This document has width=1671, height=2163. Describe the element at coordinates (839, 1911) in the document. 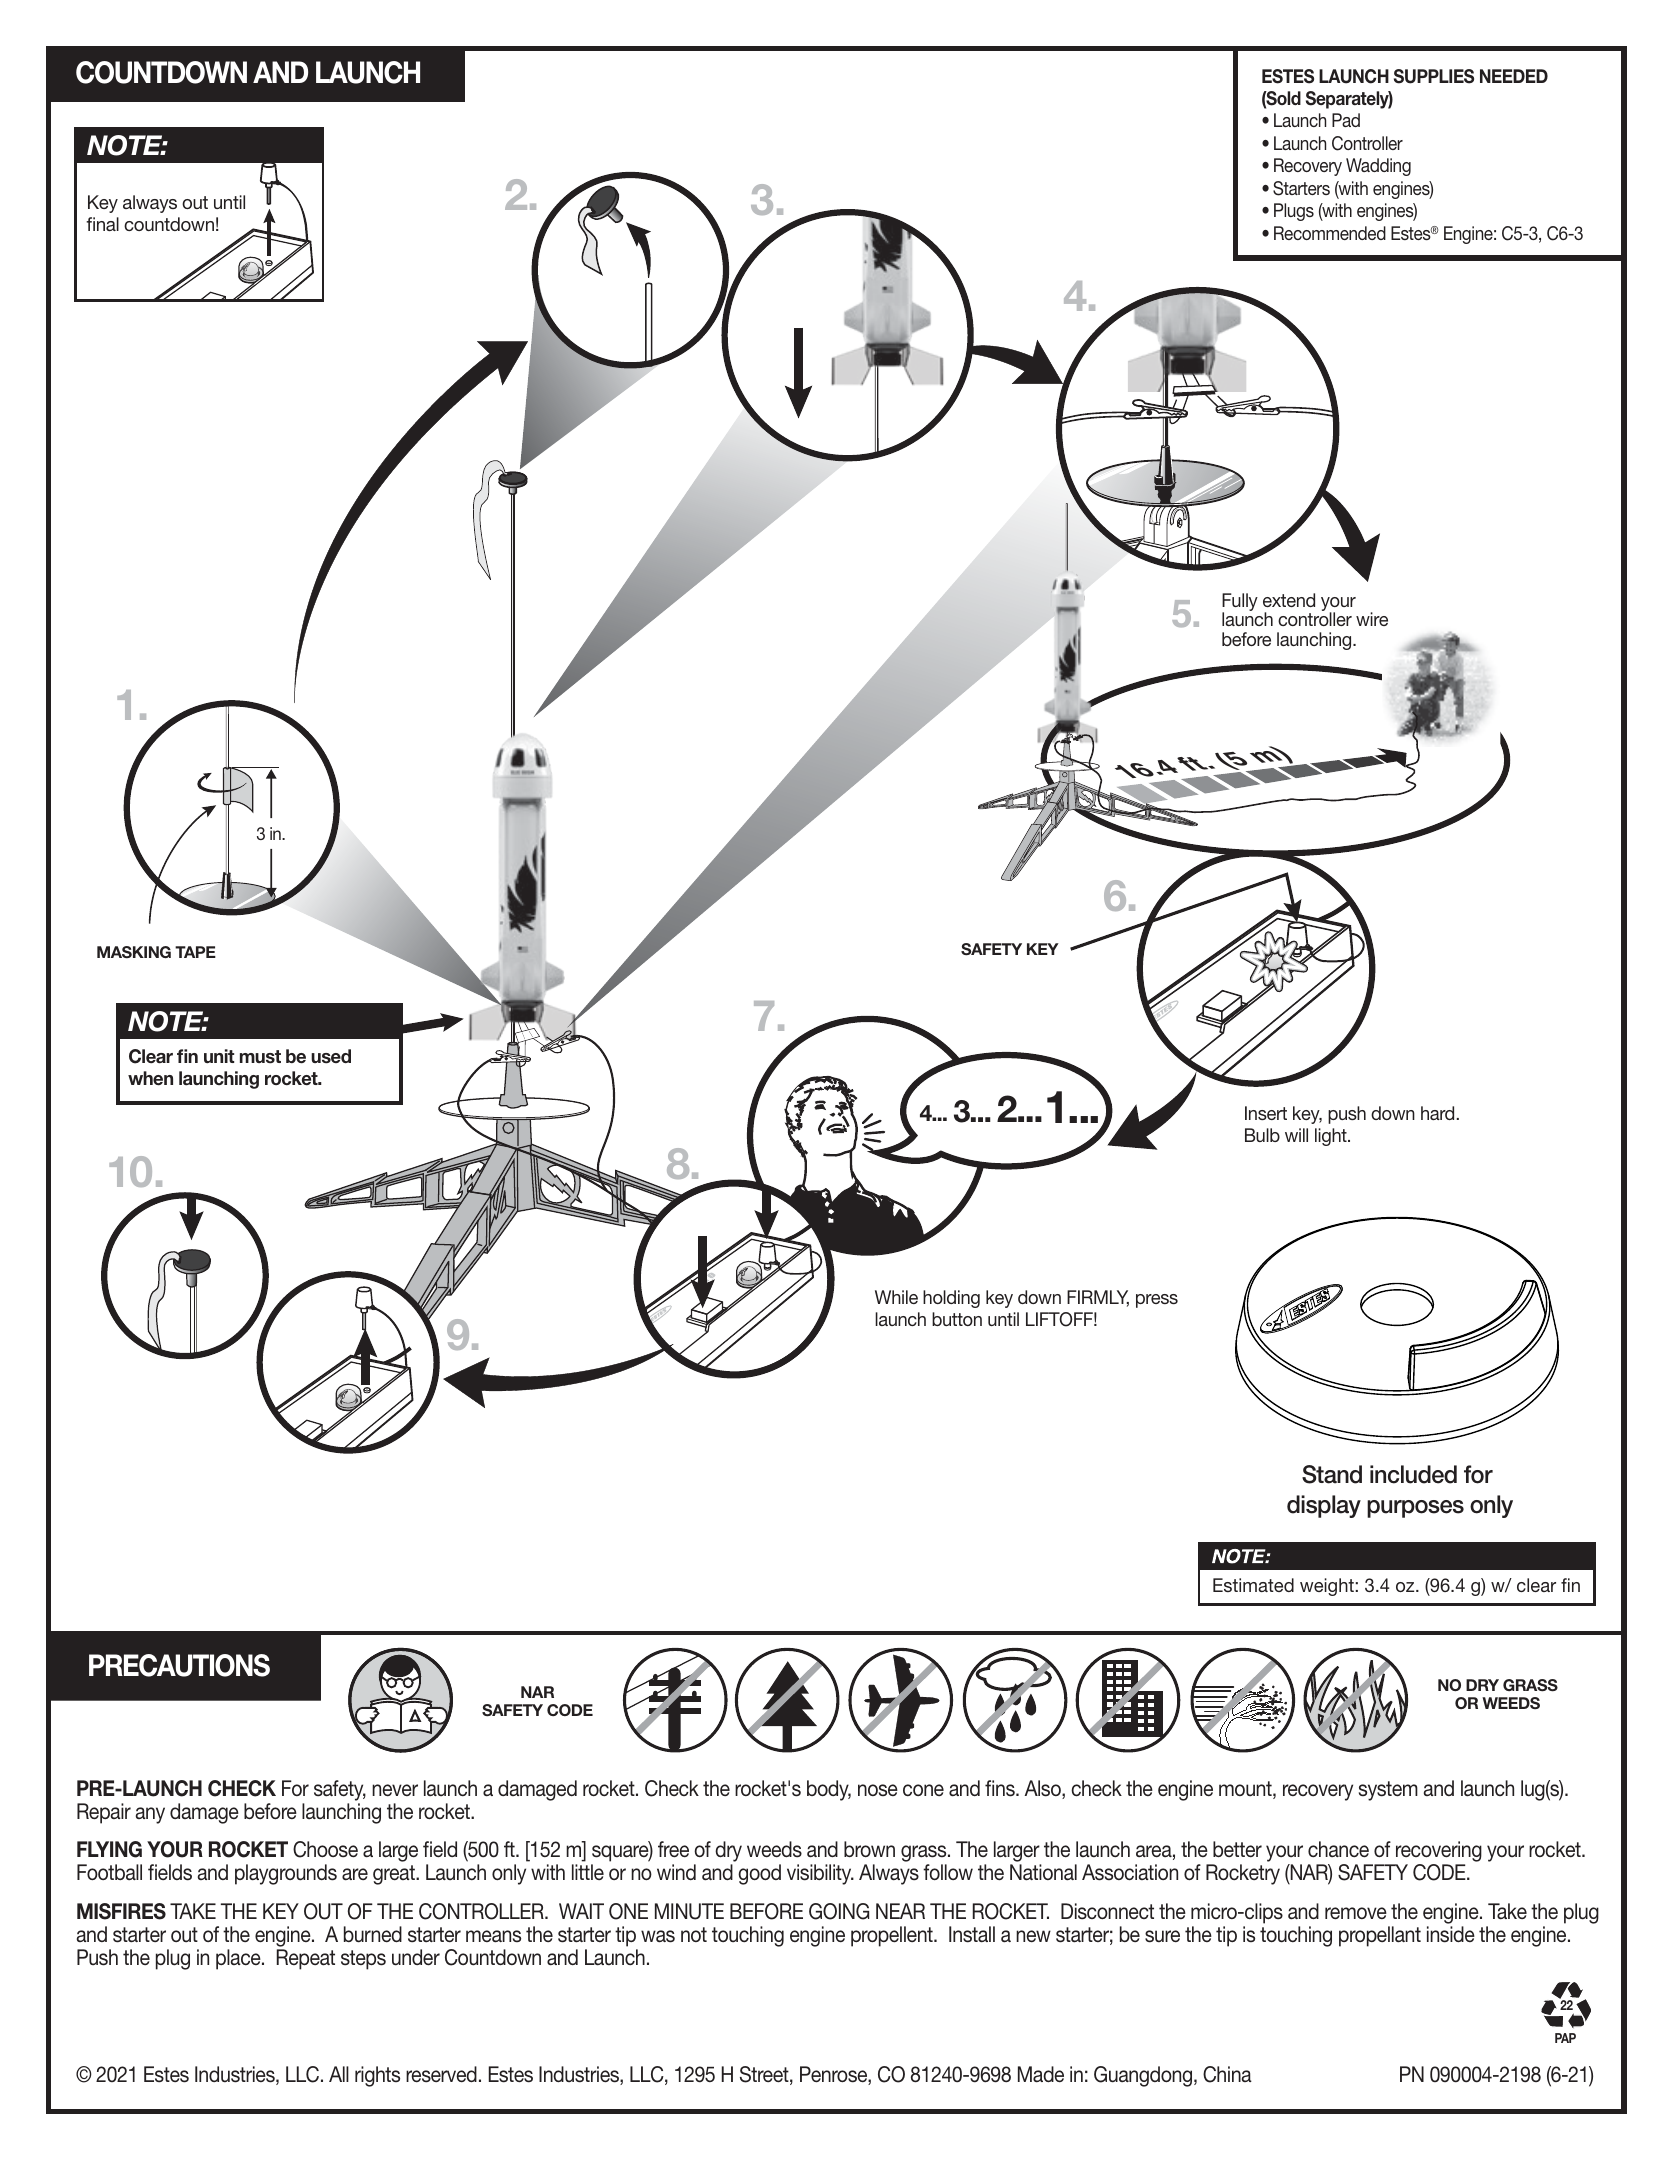

I see `GOING` at that location.
